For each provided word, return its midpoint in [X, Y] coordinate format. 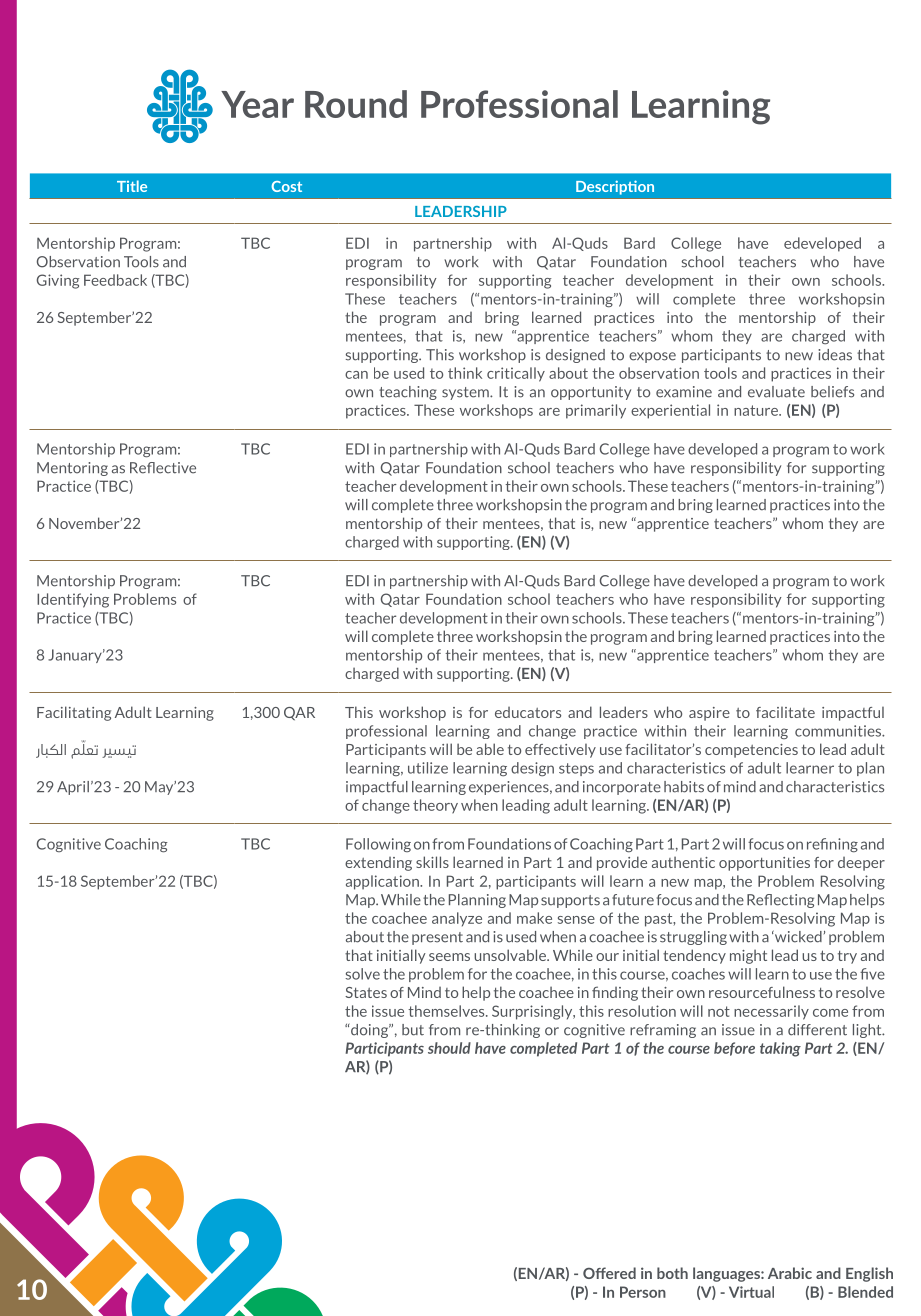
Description [615, 187]
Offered [609, 1273]
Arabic [790, 1273]
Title [132, 186]
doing [371, 1031]
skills [432, 862]
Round [356, 104]
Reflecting [780, 901]
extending [378, 864]
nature [757, 410]
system [466, 393]
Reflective [163, 468]
